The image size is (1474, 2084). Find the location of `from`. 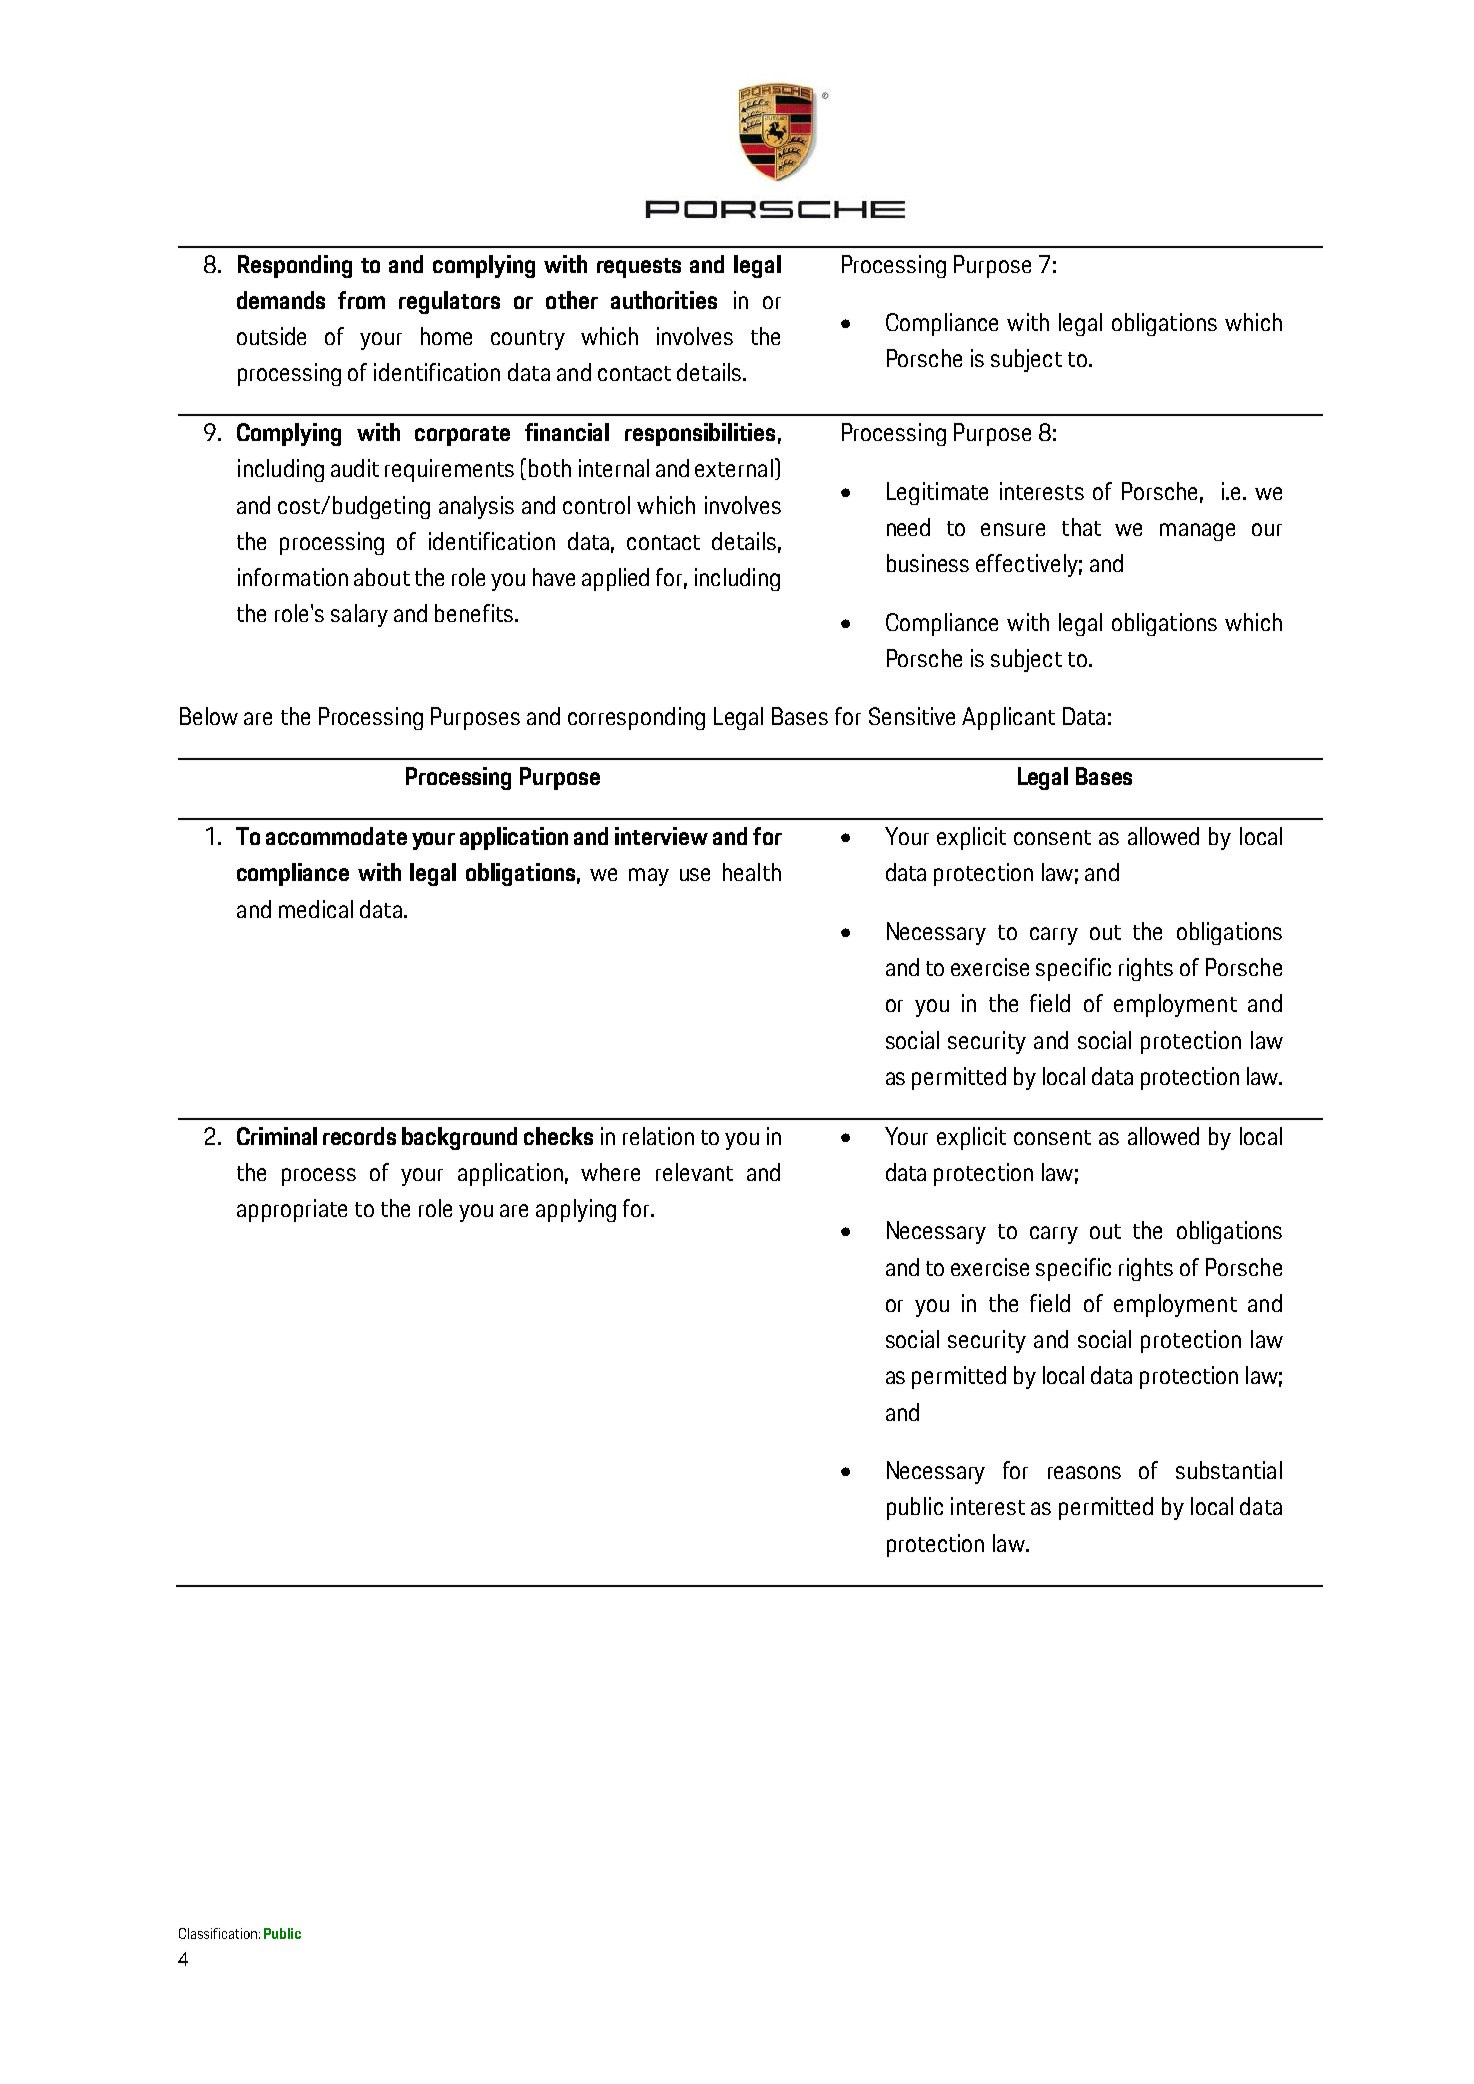

from is located at coordinates (361, 300).
